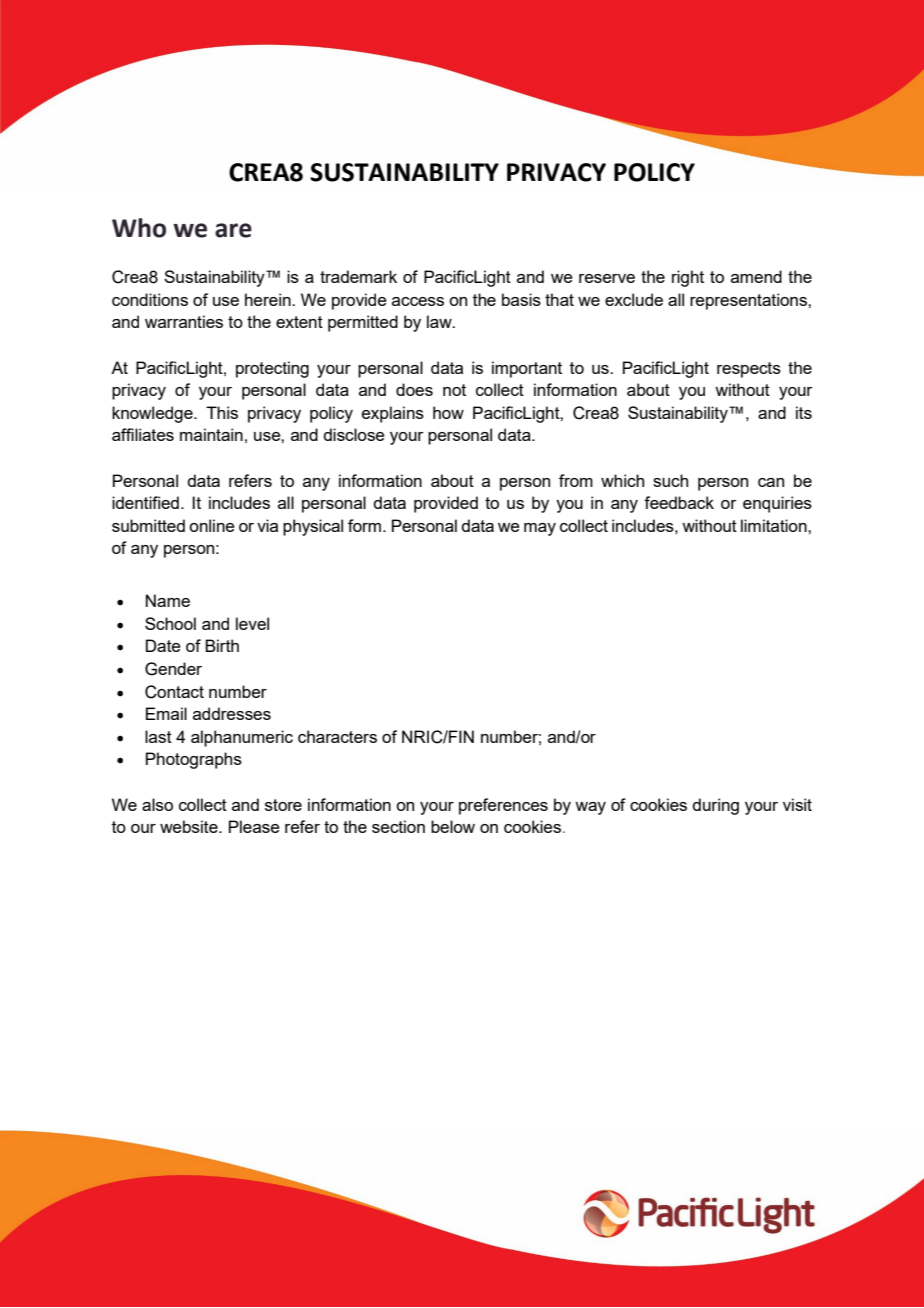  What do you see at coordinates (540, 529) in the screenshot?
I see `may` at bounding box center [540, 529].
